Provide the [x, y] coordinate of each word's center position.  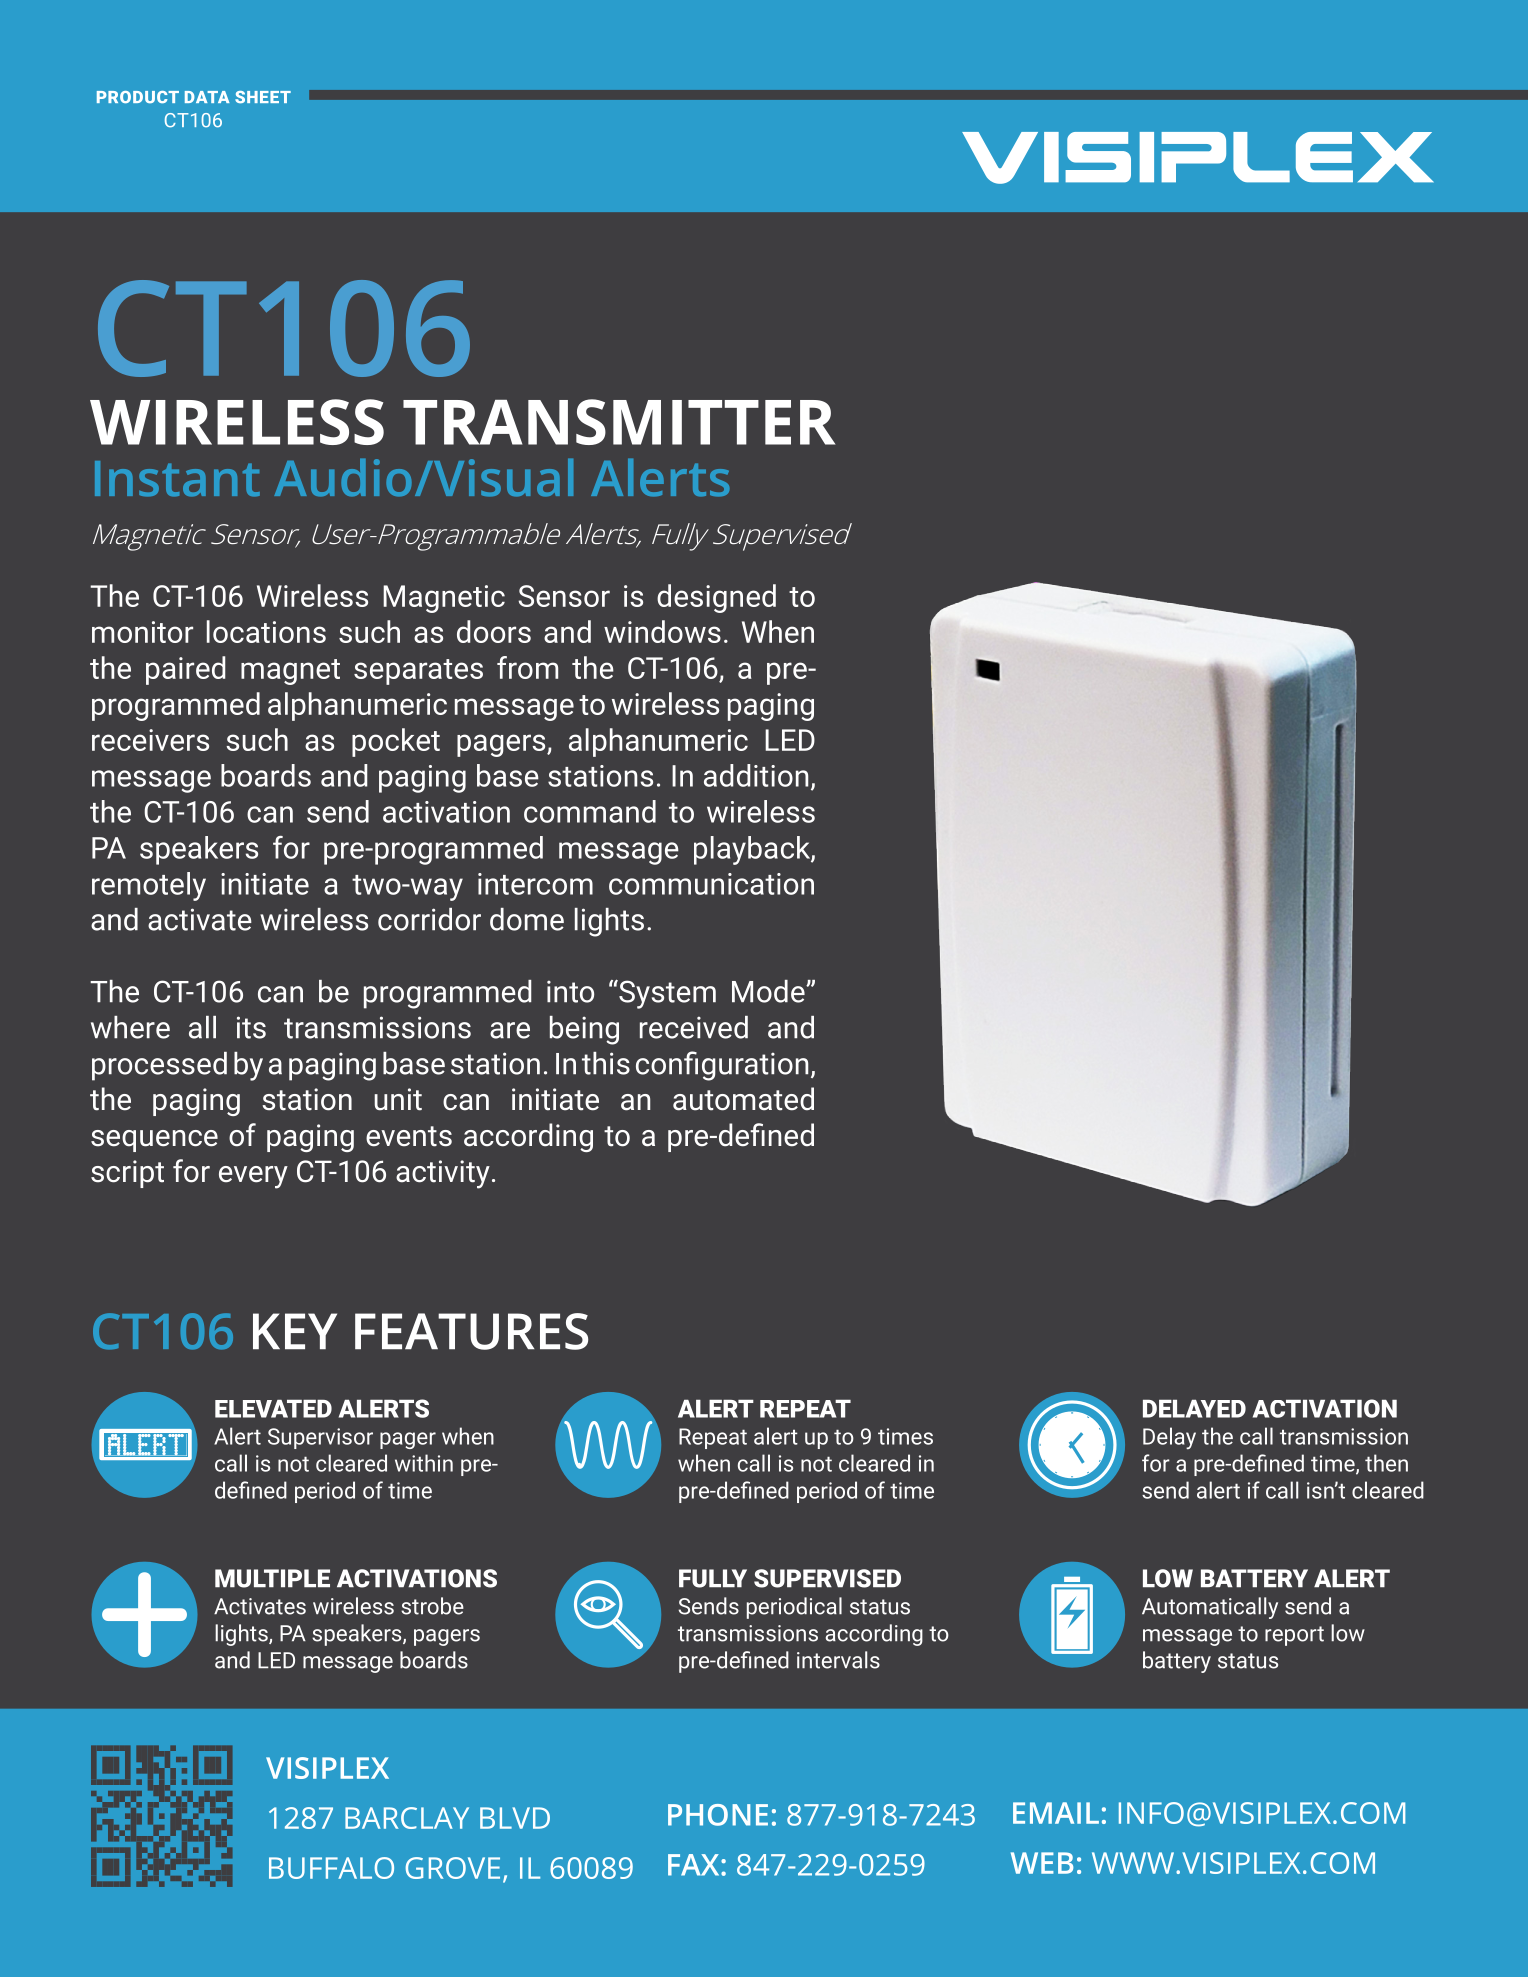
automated [743, 1099]
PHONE [718, 1815]
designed [716, 598]
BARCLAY [407, 1818]
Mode [769, 991]
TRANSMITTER [619, 422]
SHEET [263, 97]
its [251, 1027]
